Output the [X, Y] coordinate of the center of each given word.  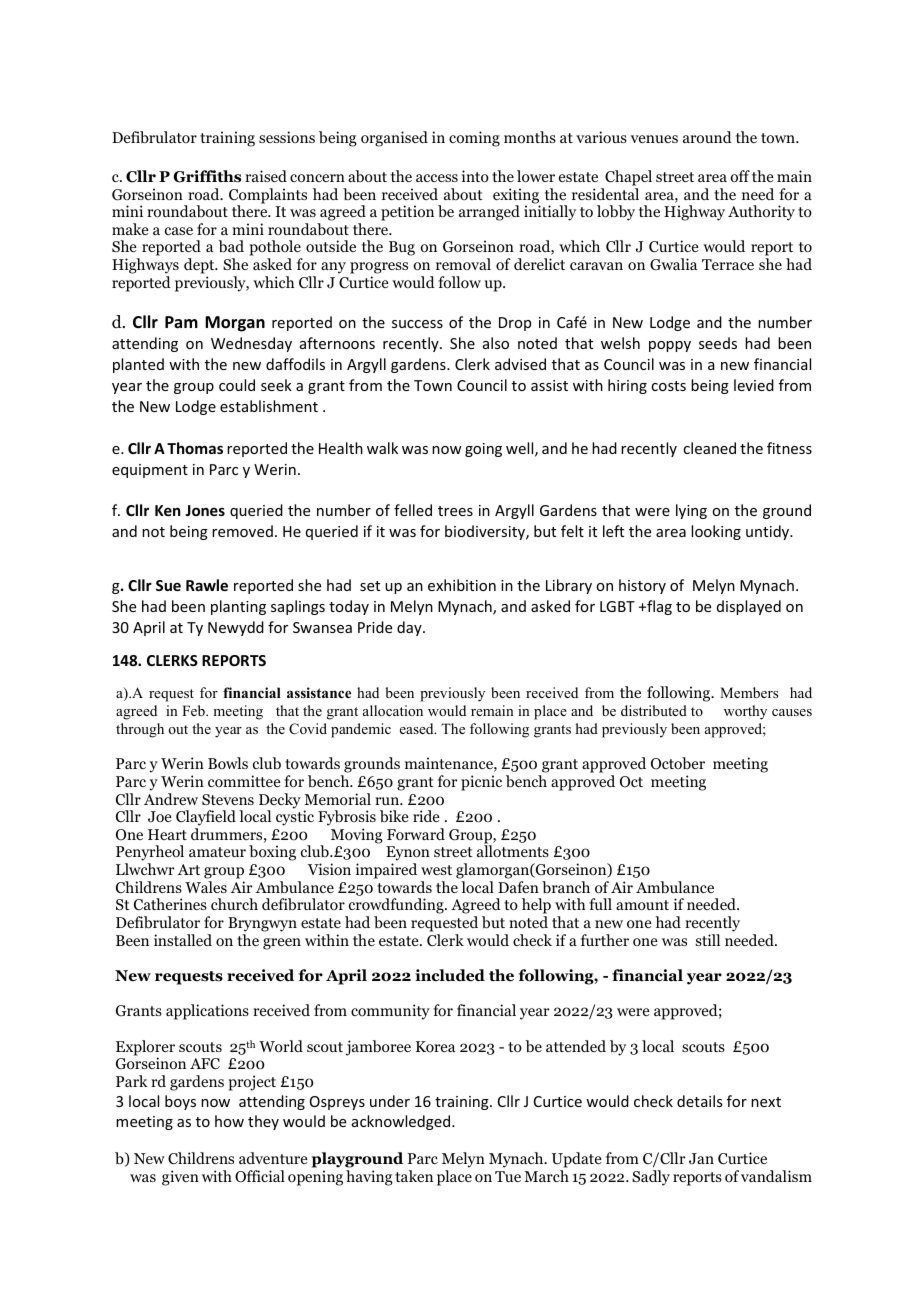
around [707, 137]
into [475, 176]
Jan [701, 1159]
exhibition [462, 585]
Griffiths [207, 176]
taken [414, 1176]
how [229, 1121]
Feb [194, 710]
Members [749, 692]
